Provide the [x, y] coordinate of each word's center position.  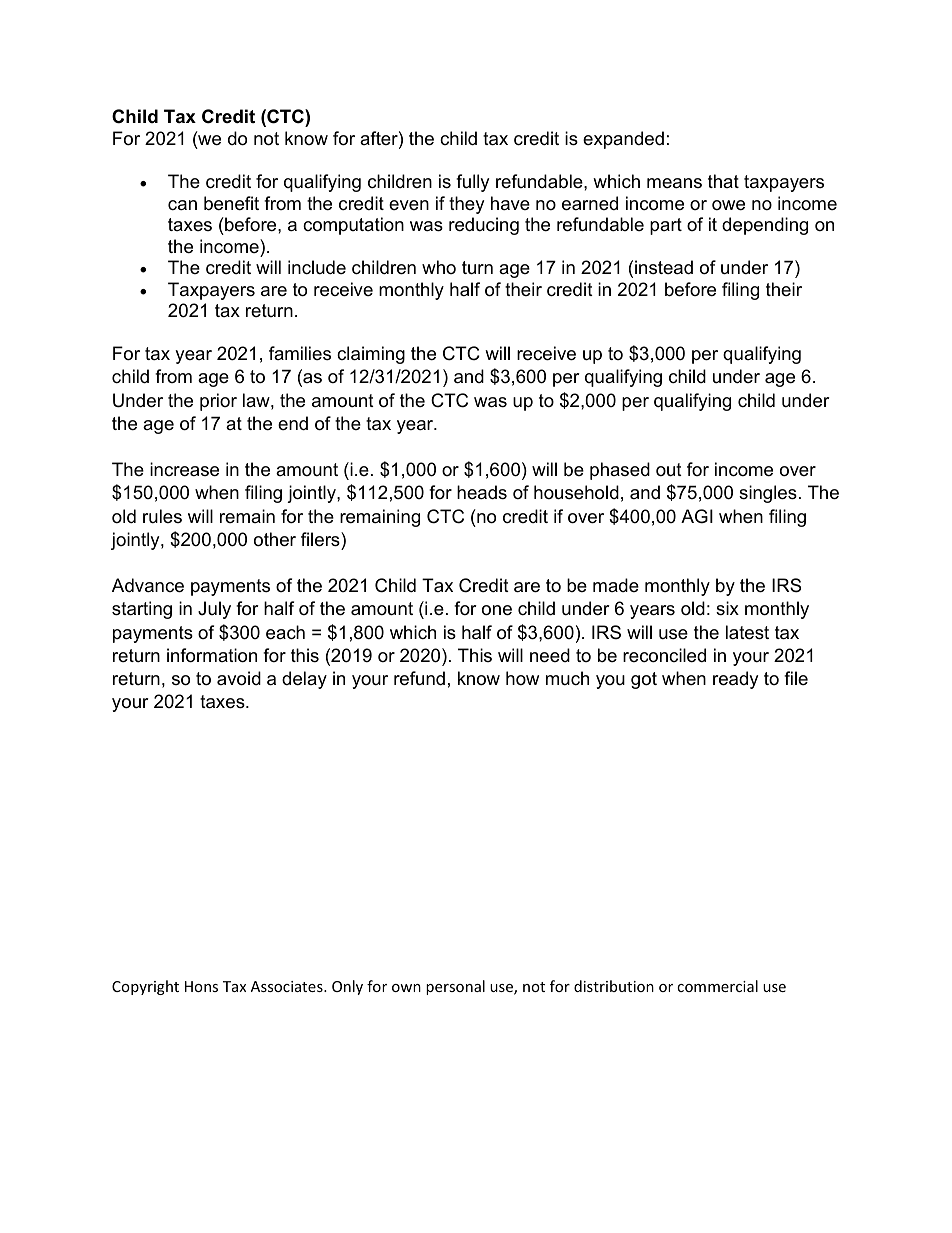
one [497, 610]
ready [735, 680]
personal [455, 987]
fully [472, 183]
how [522, 678]
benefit [231, 203]
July [214, 610]
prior [218, 402]
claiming [371, 355]
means [674, 183]
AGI [697, 516]
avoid [239, 678]
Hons [201, 986]
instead [664, 267]
